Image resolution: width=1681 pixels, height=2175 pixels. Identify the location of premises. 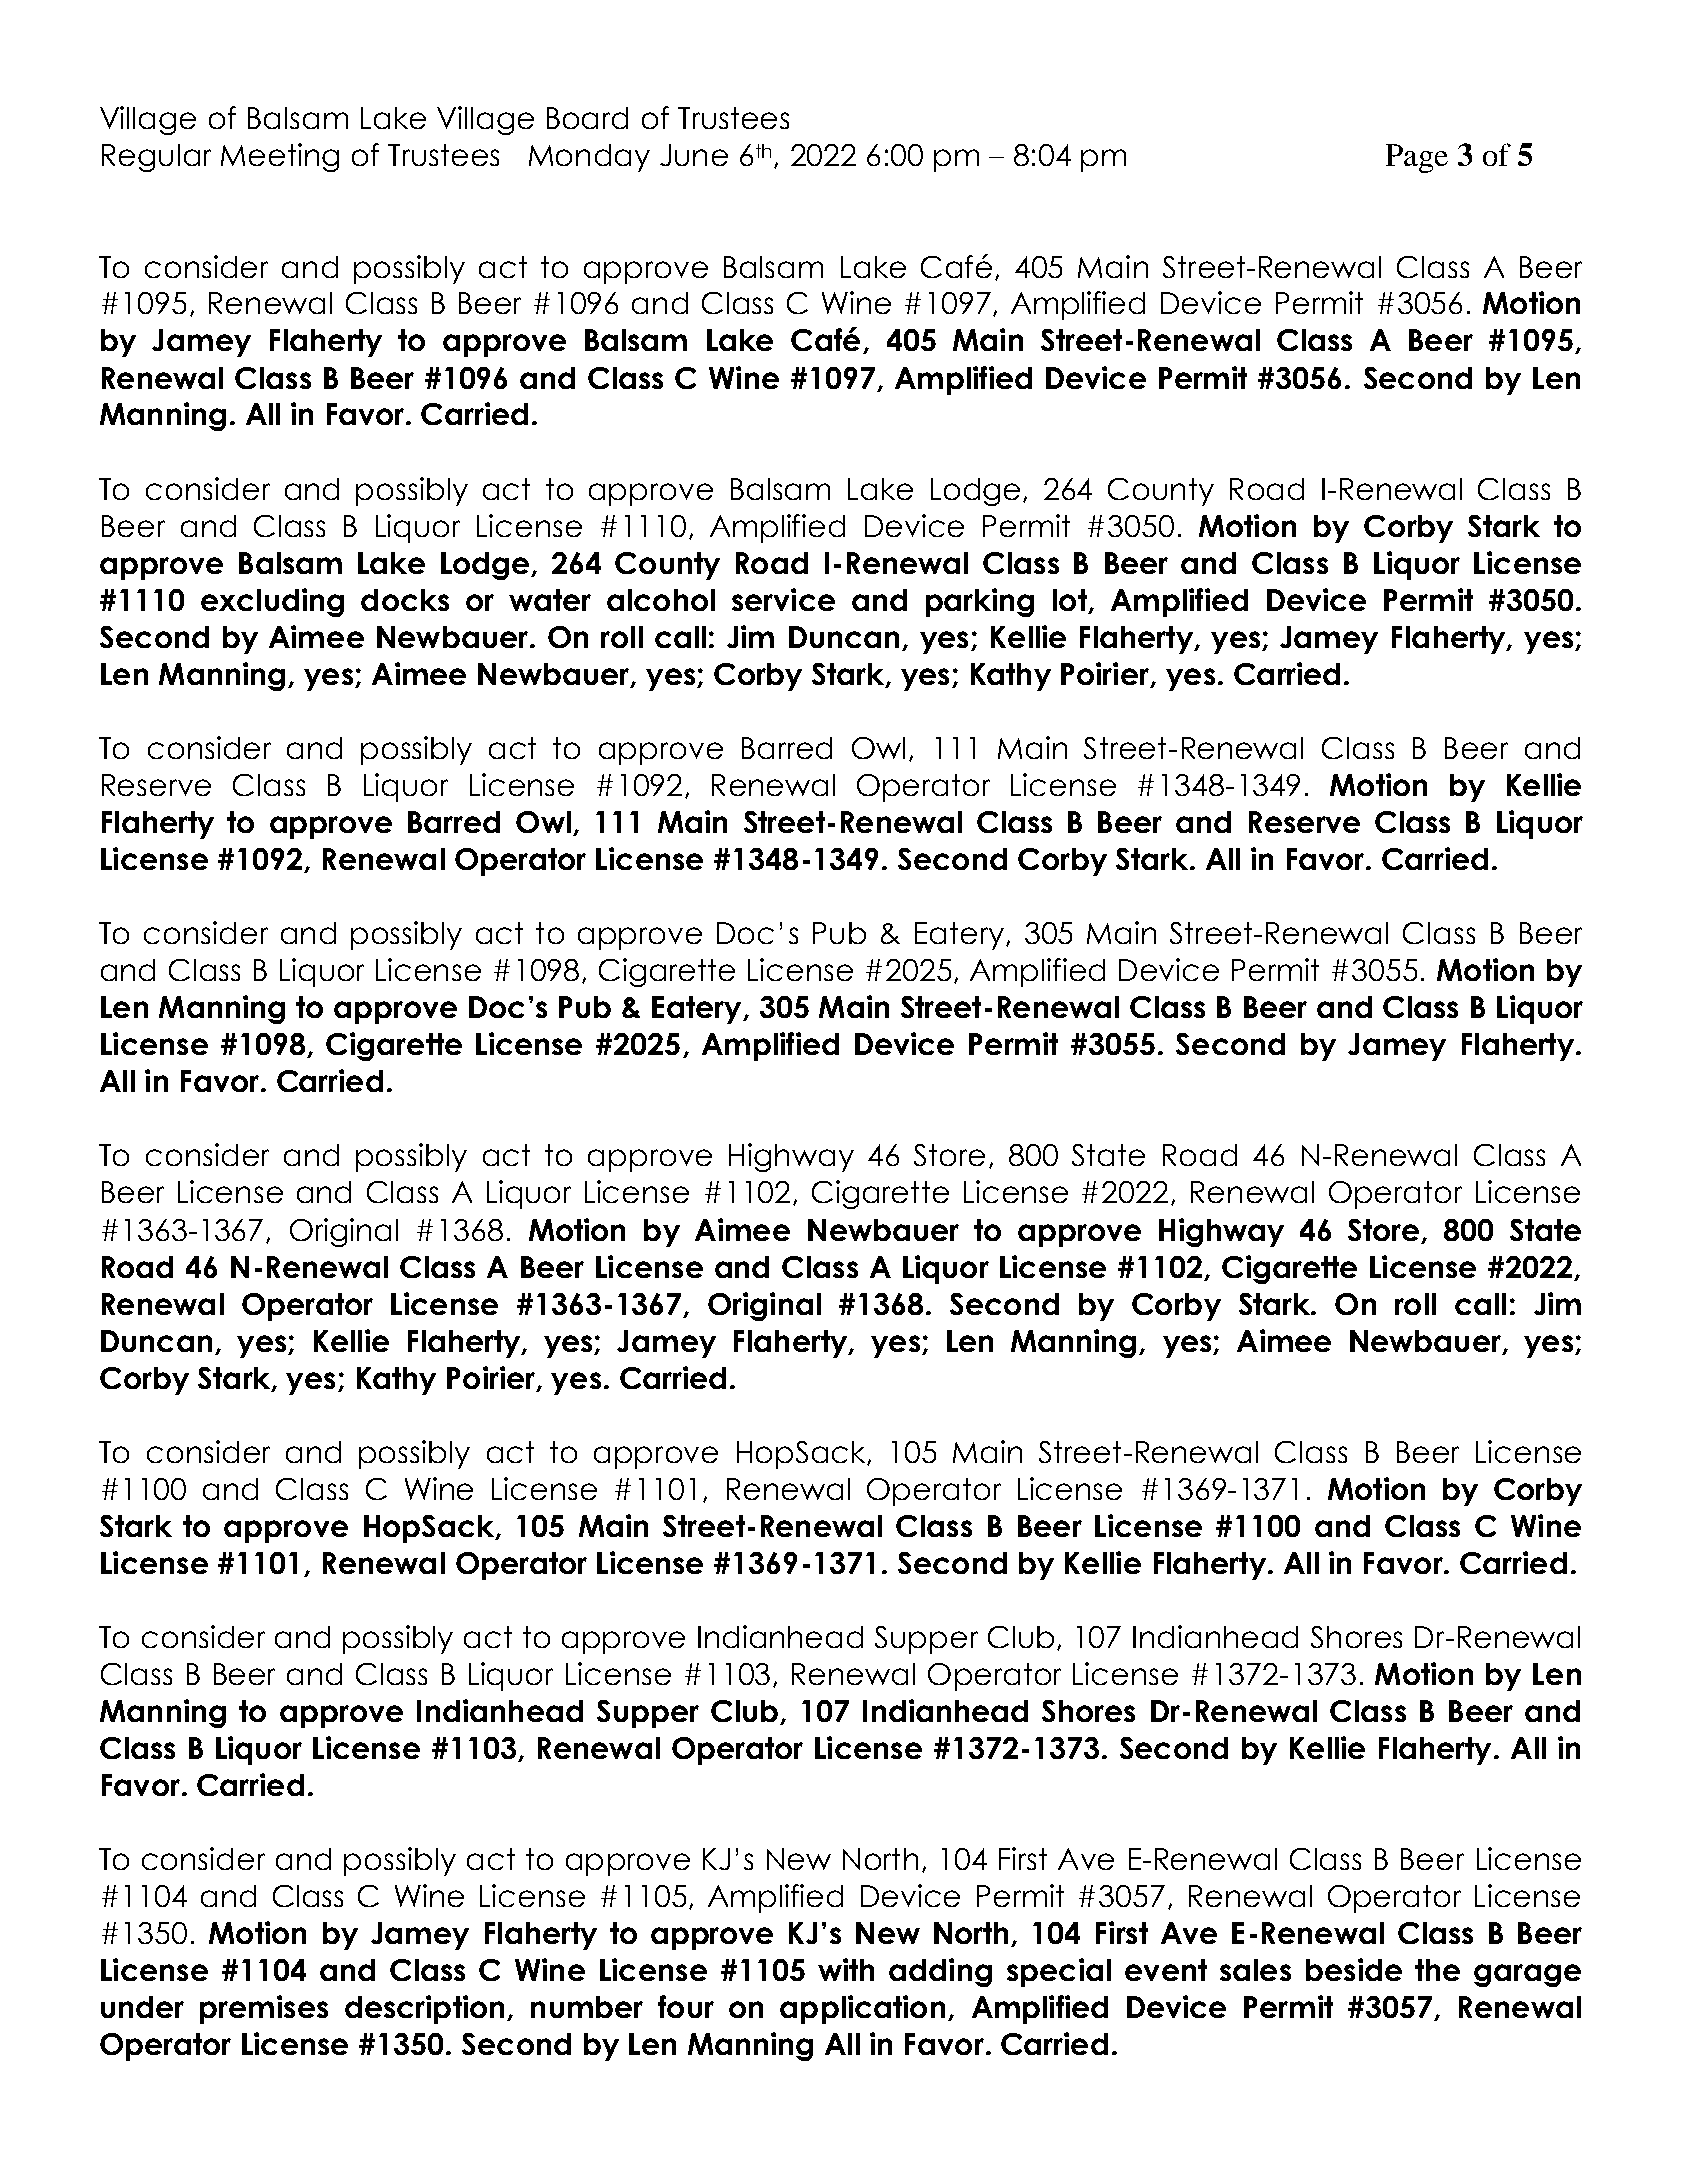
(264, 2009).
